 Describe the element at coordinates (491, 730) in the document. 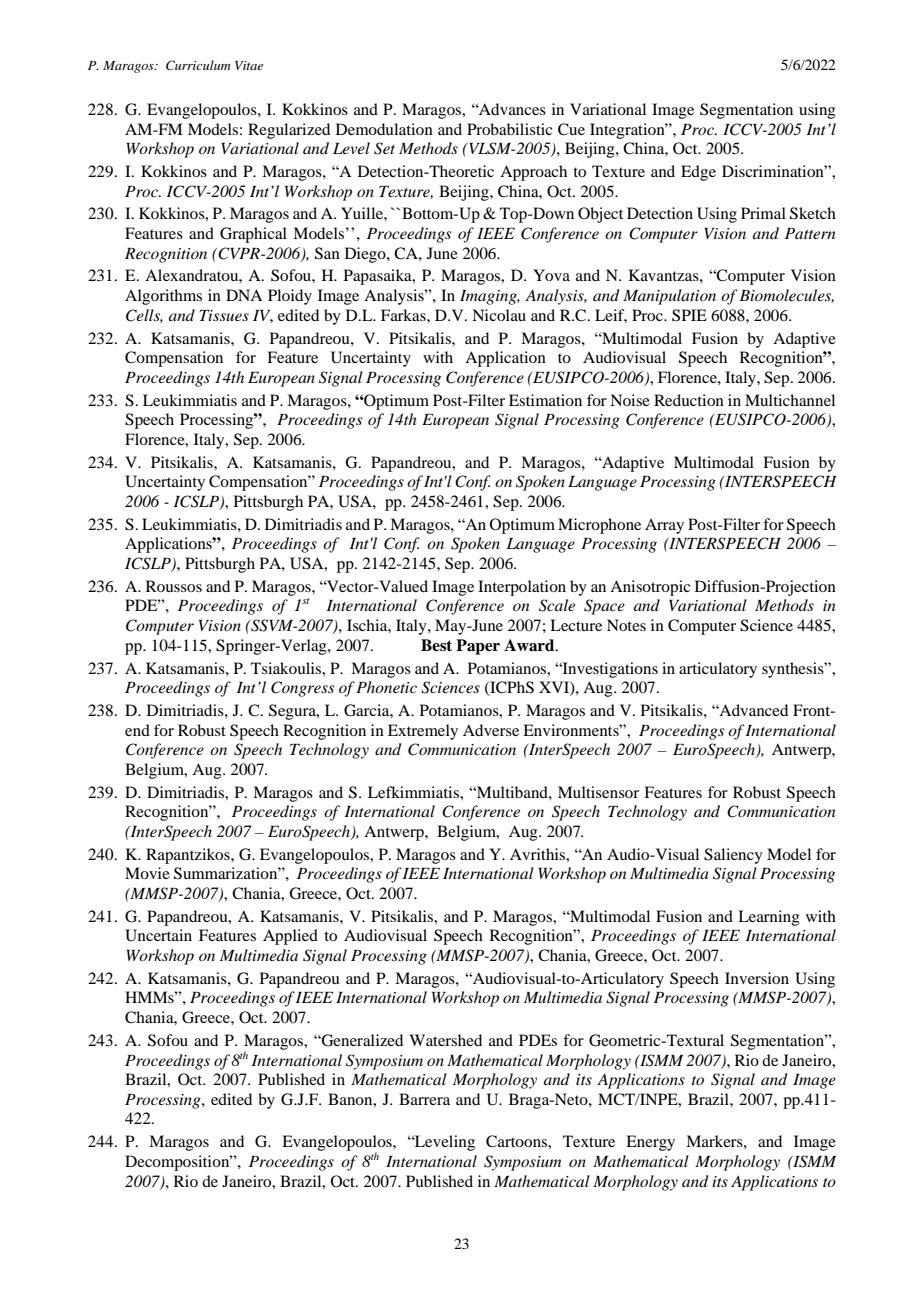

I see `Adverse` at that location.
